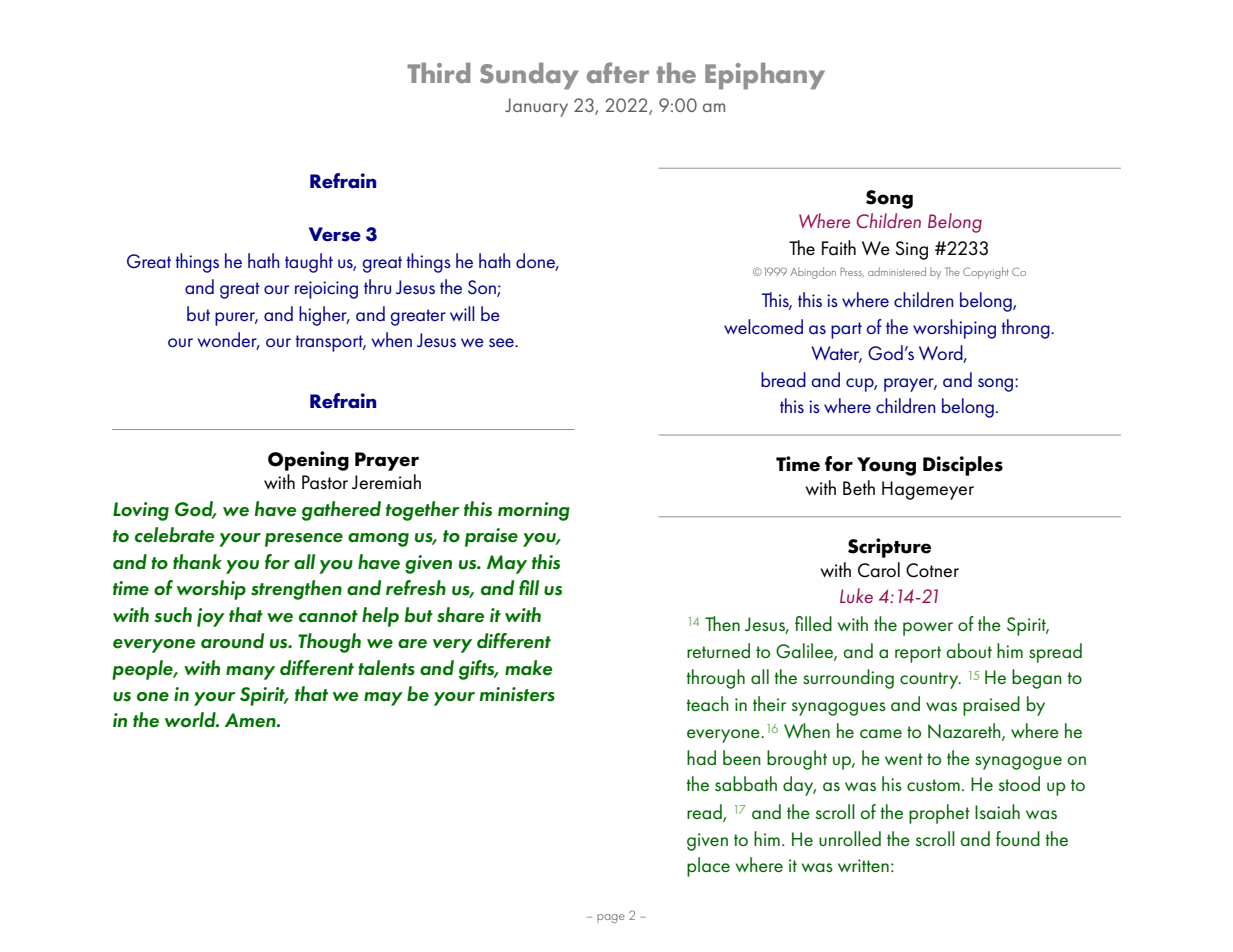 This document has height=952, width=1233. What do you see at coordinates (708, 867) in the document?
I see `place` at bounding box center [708, 867].
